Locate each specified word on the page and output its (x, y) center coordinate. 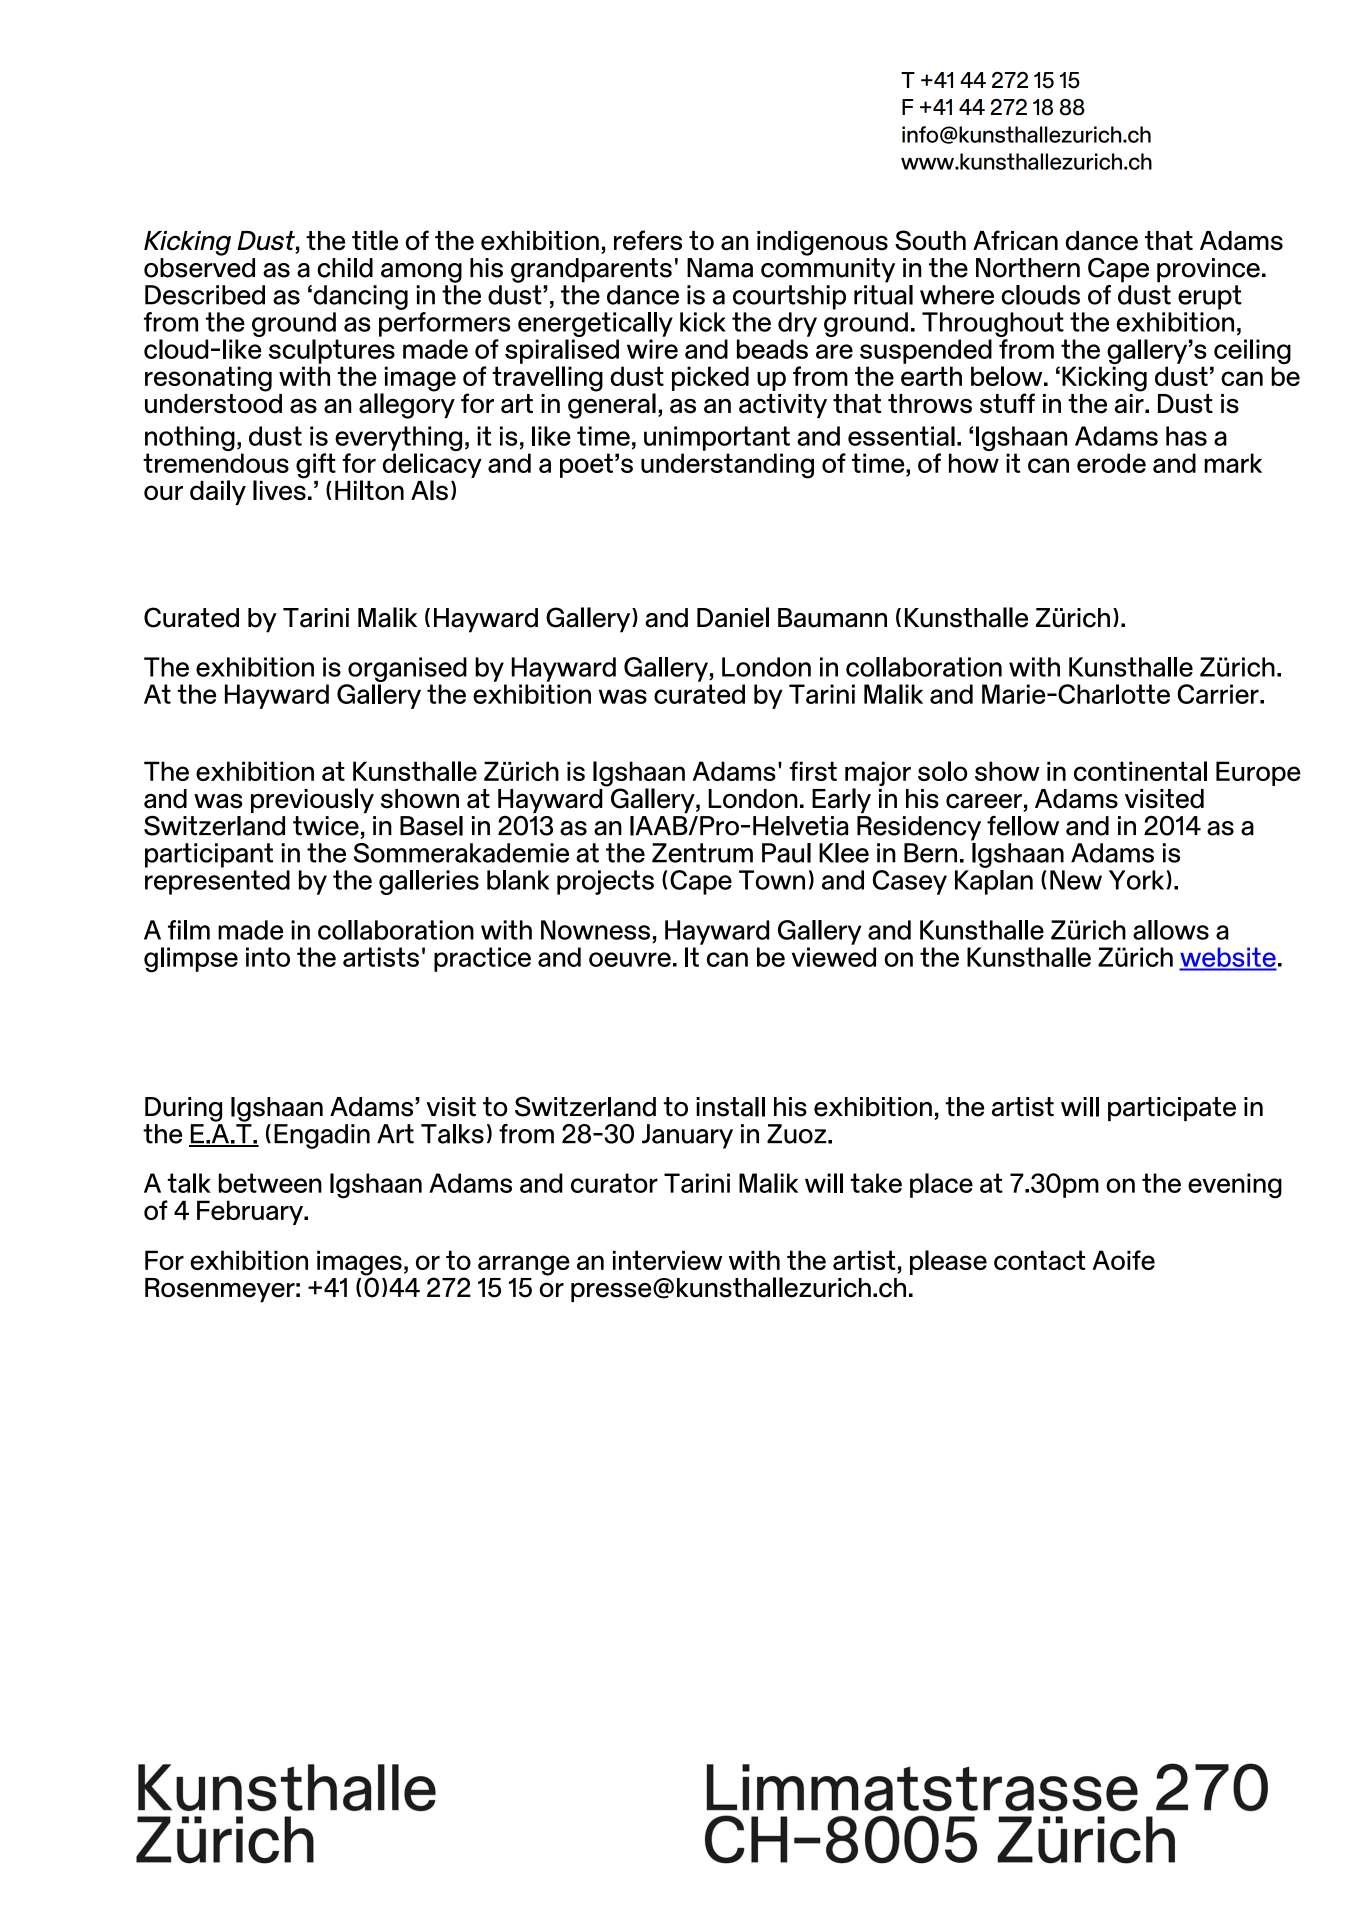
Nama (720, 268)
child (345, 268)
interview (667, 1260)
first (813, 771)
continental (1140, 771)
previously (312, 800)
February (251, 1212)
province (1208, 270)
